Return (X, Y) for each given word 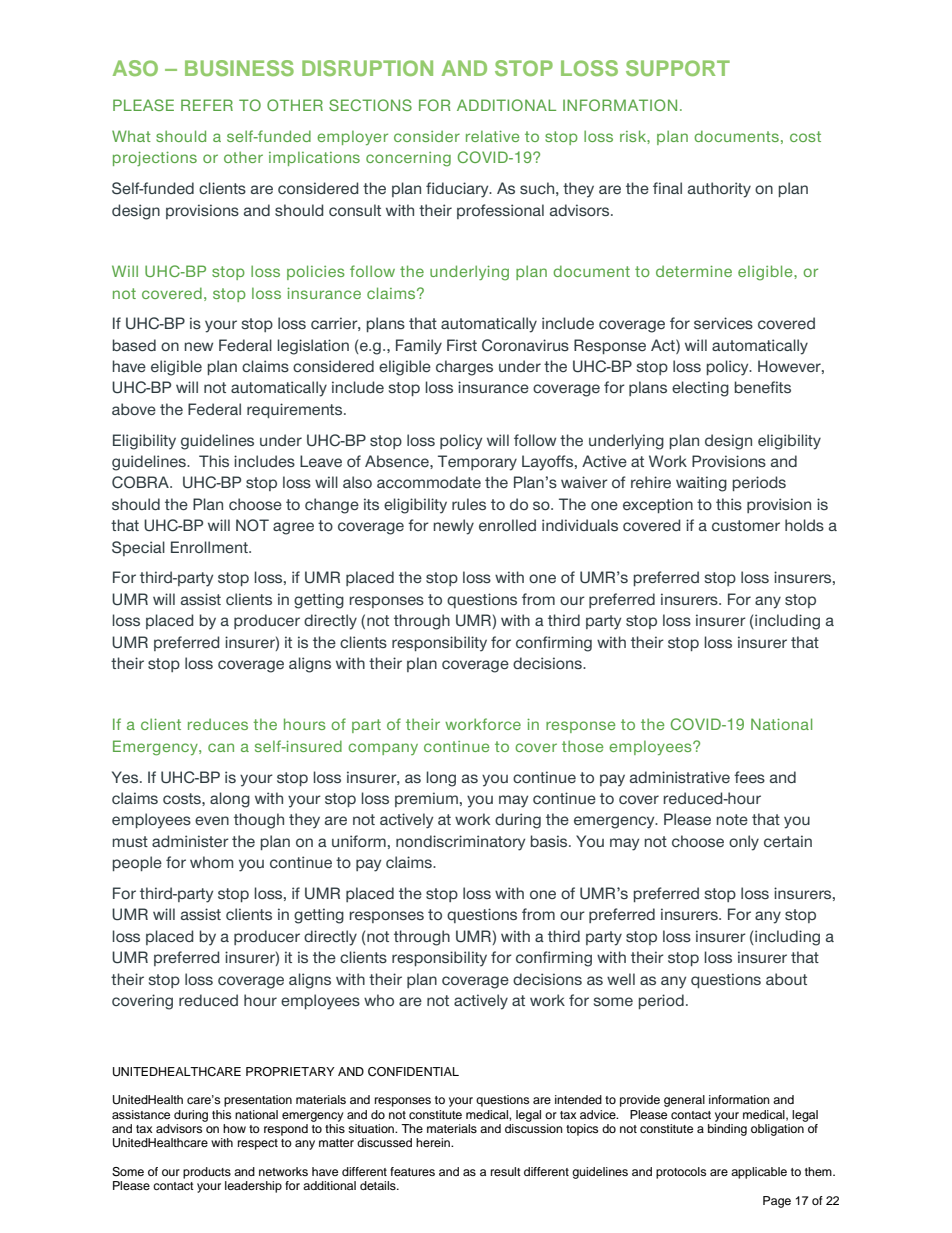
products (207, 1173)
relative (492, 136)
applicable (759, 1173)
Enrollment (210, 547)
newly (454, 527)
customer (746, 525)
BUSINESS (239, 68)
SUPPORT (678, 68)
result (506, 1171)
